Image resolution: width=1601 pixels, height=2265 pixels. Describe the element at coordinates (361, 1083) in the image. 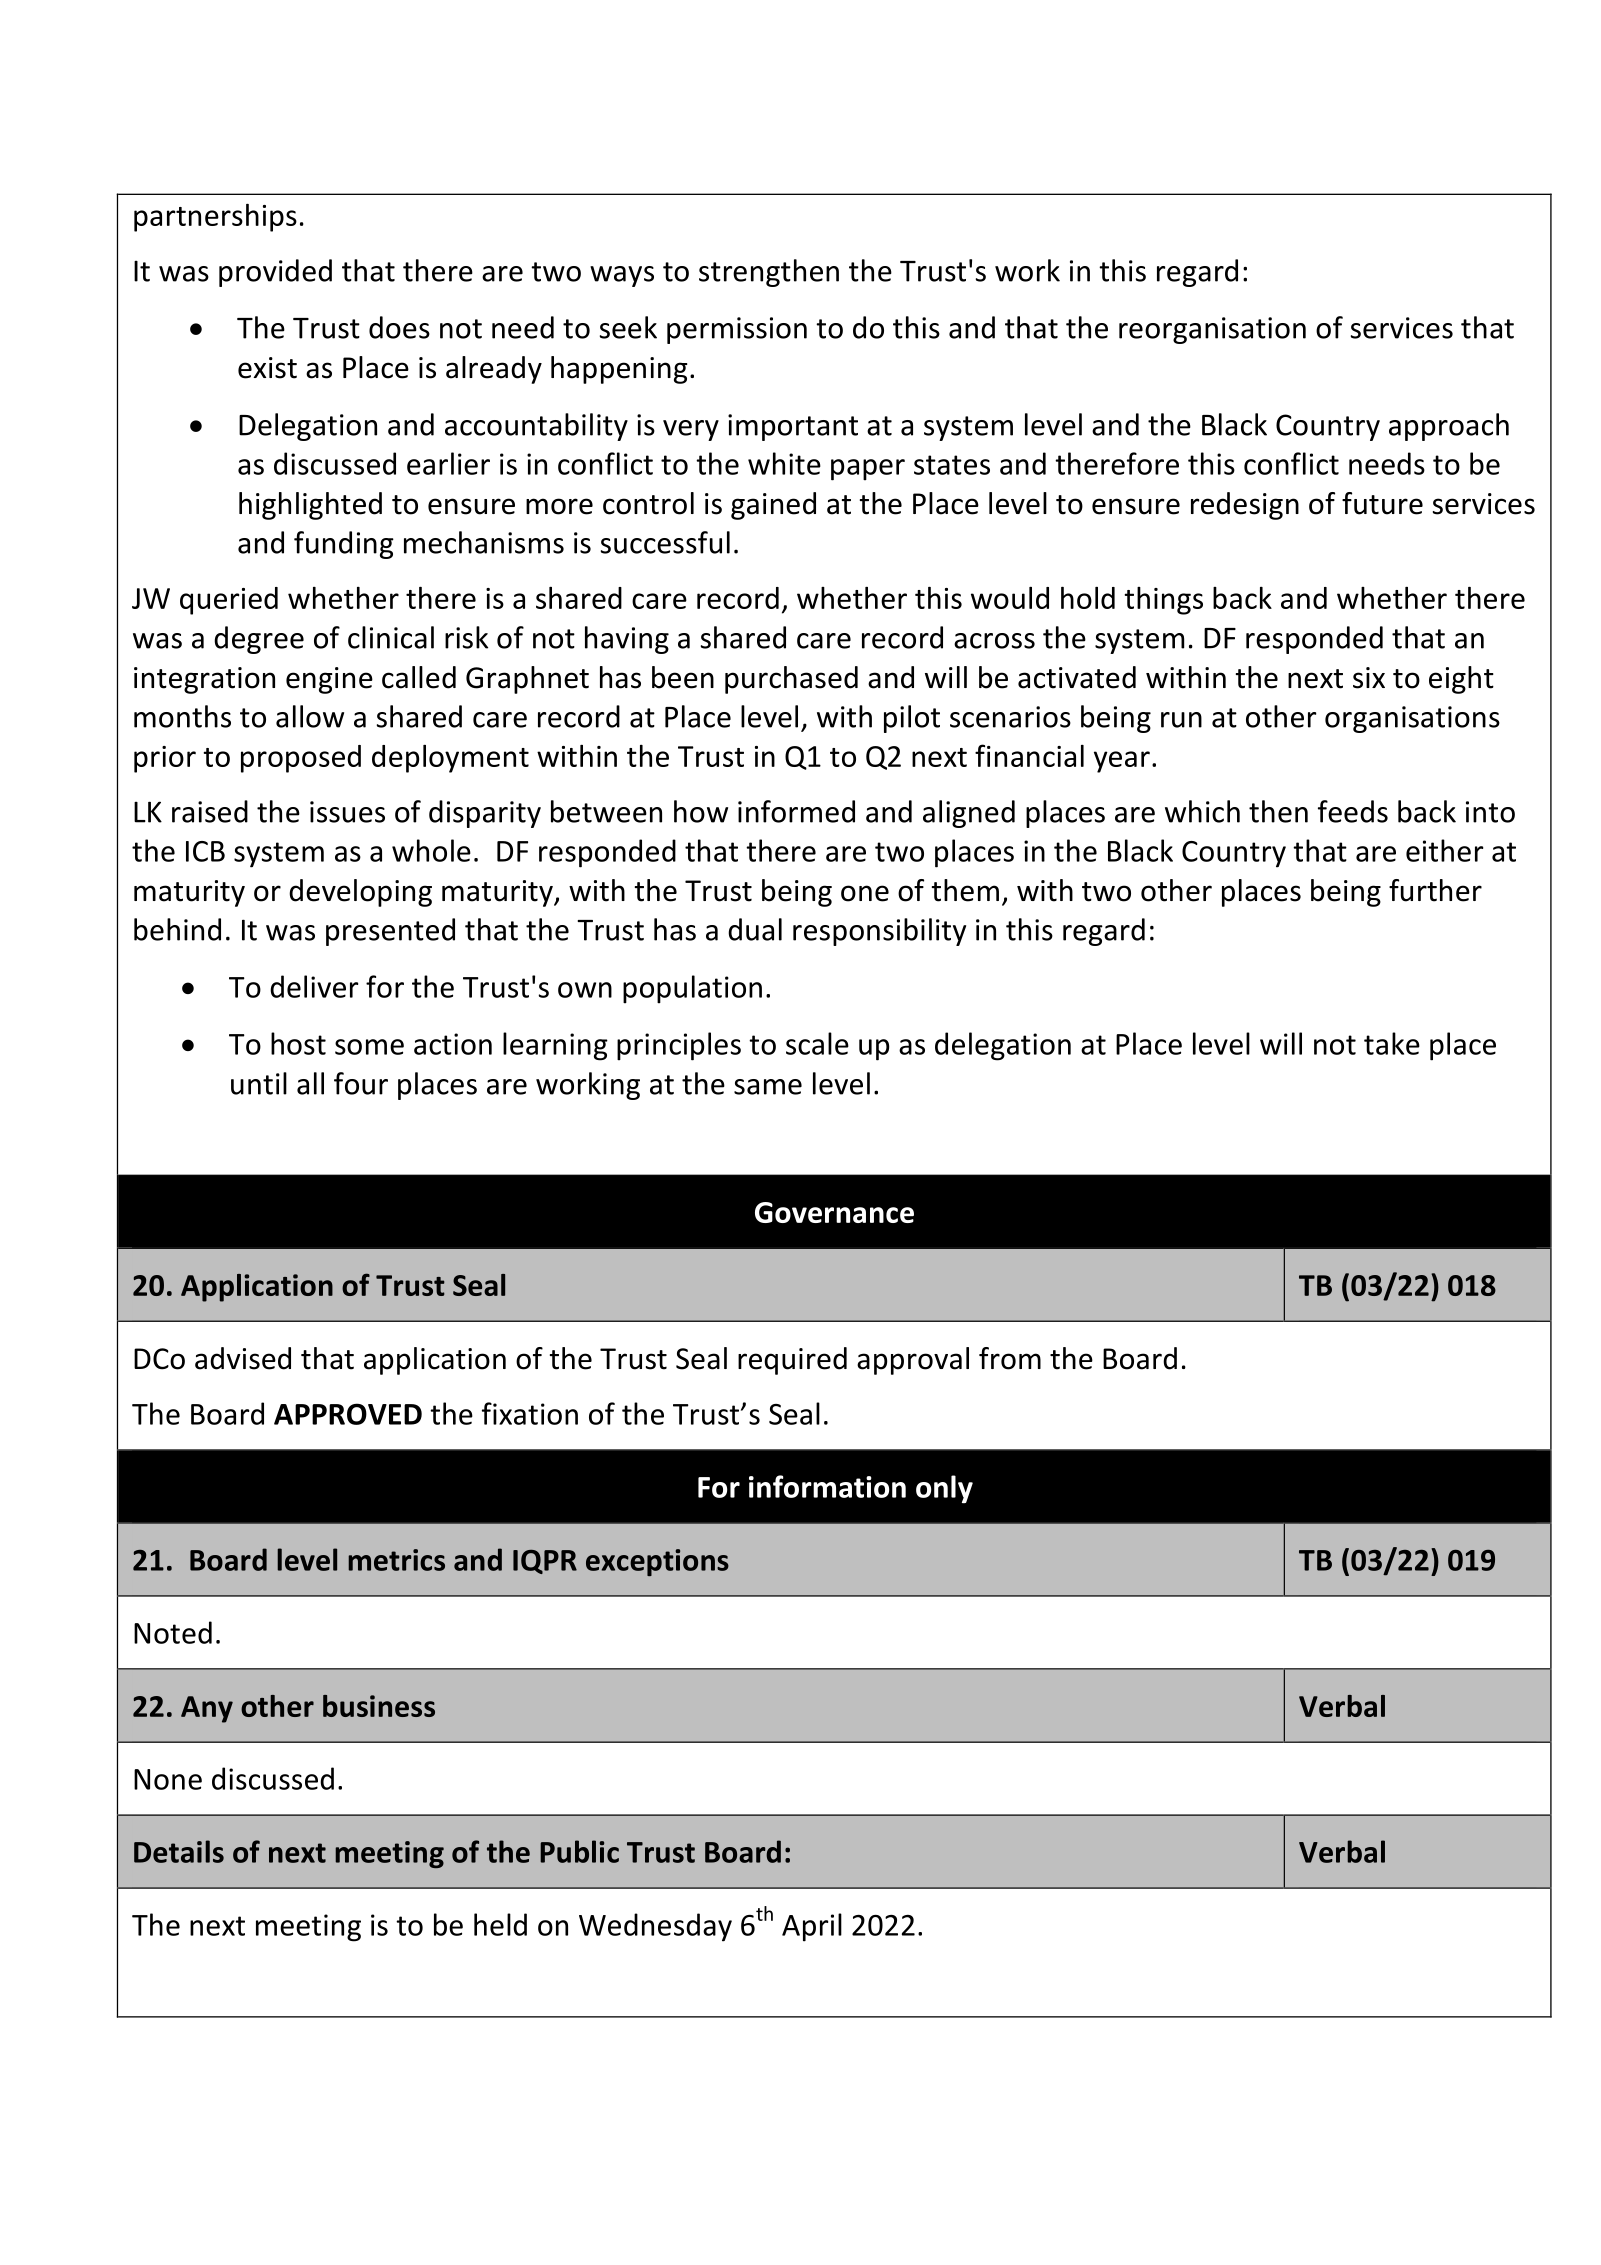

I see `four` at that location.
